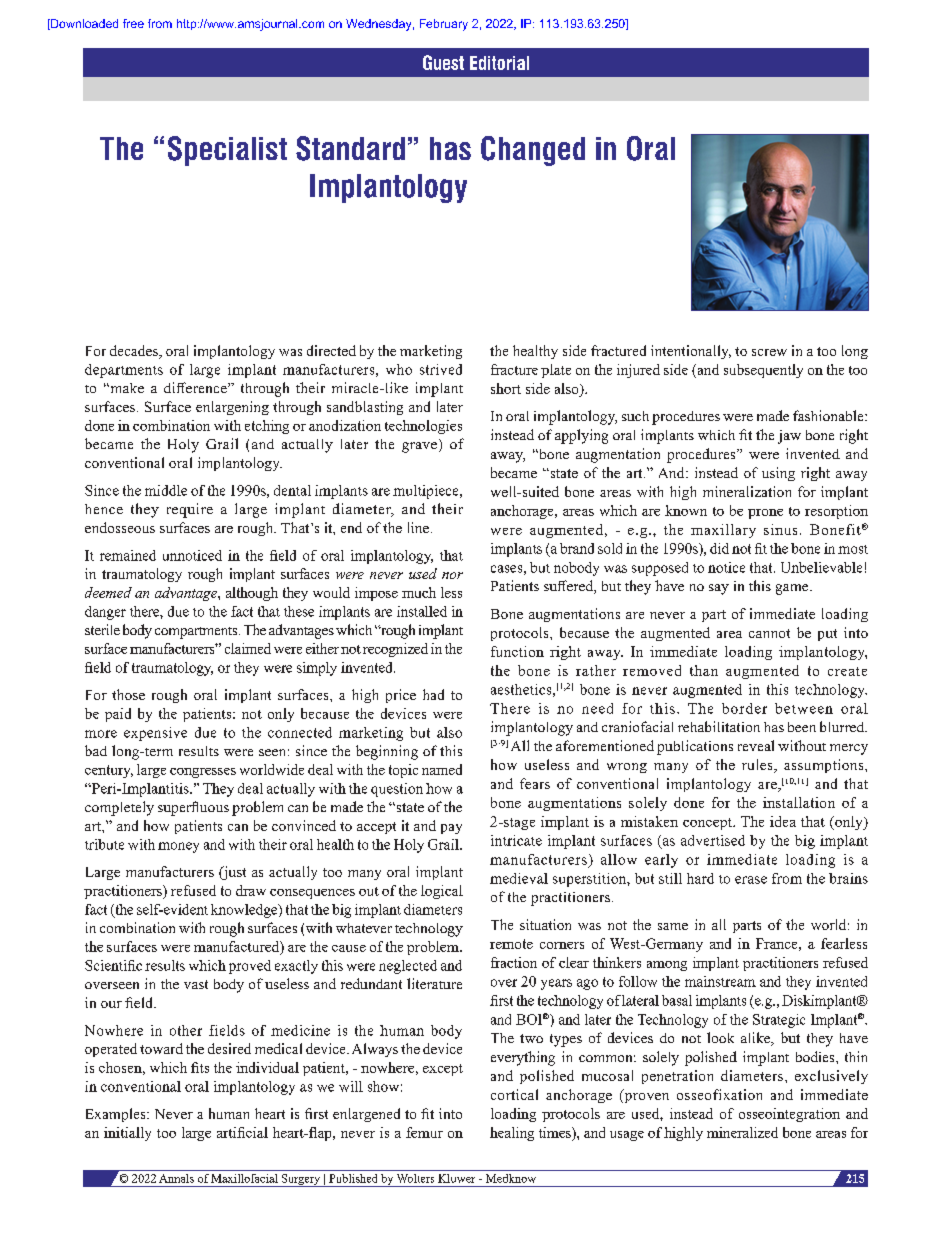 The width and height of the document is (952, 1233). What do you see at coordinates (108, 592) in the document?
I see `deemed` at bounding box center [108, 592].
